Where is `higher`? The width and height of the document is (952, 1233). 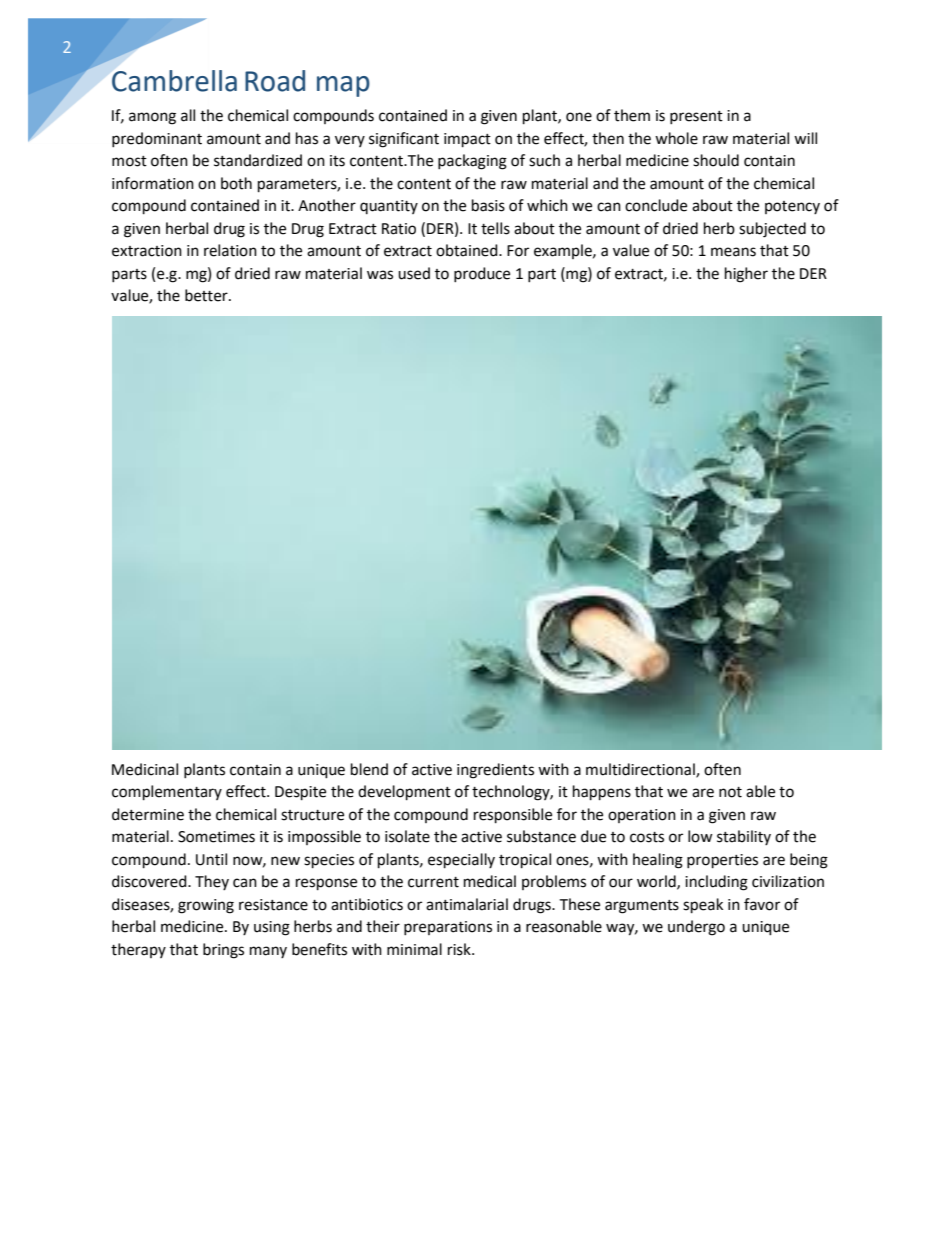 higher is located at coordinates (746, 275).
